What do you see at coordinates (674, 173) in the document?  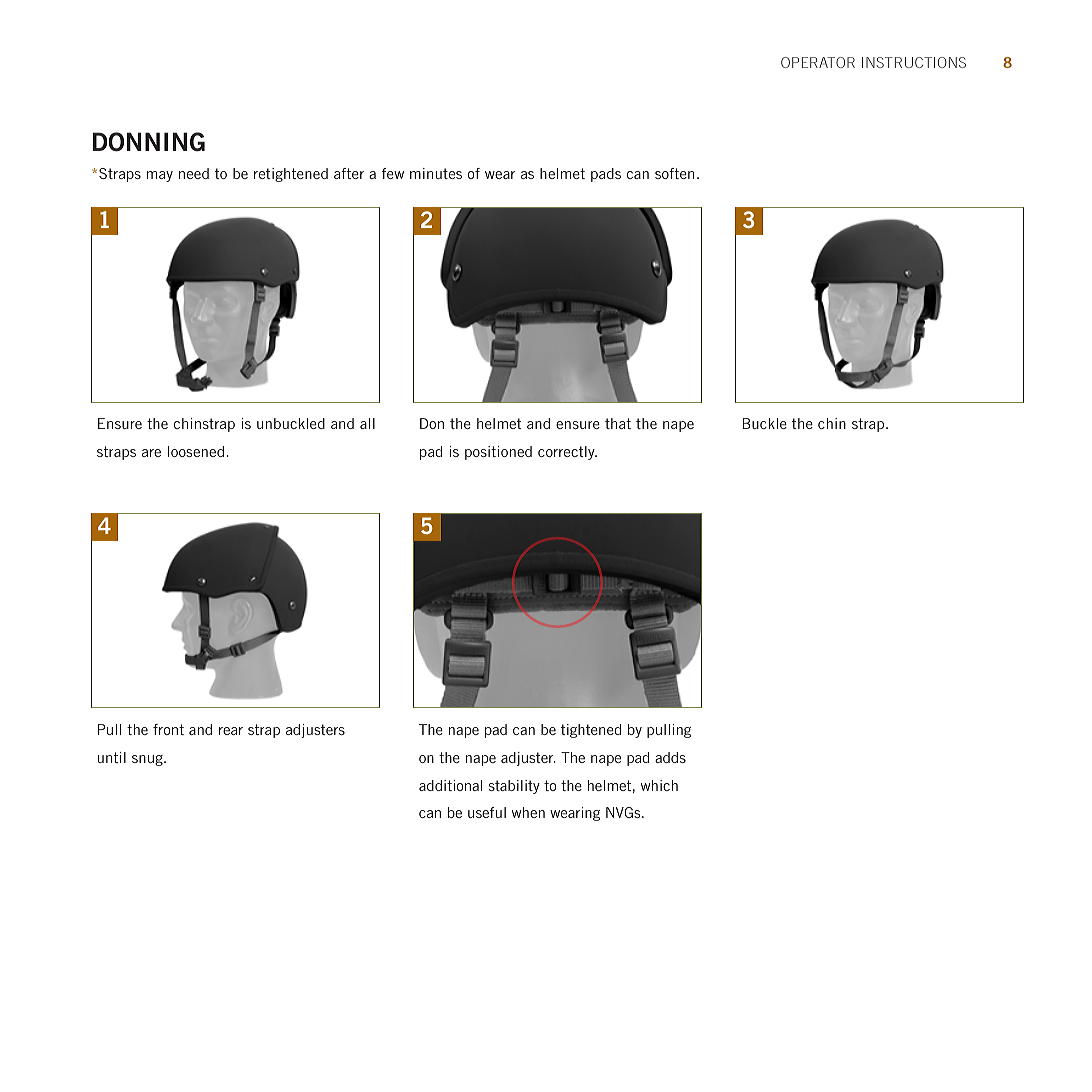 I see `soften` at bounding box center [674, 173].
